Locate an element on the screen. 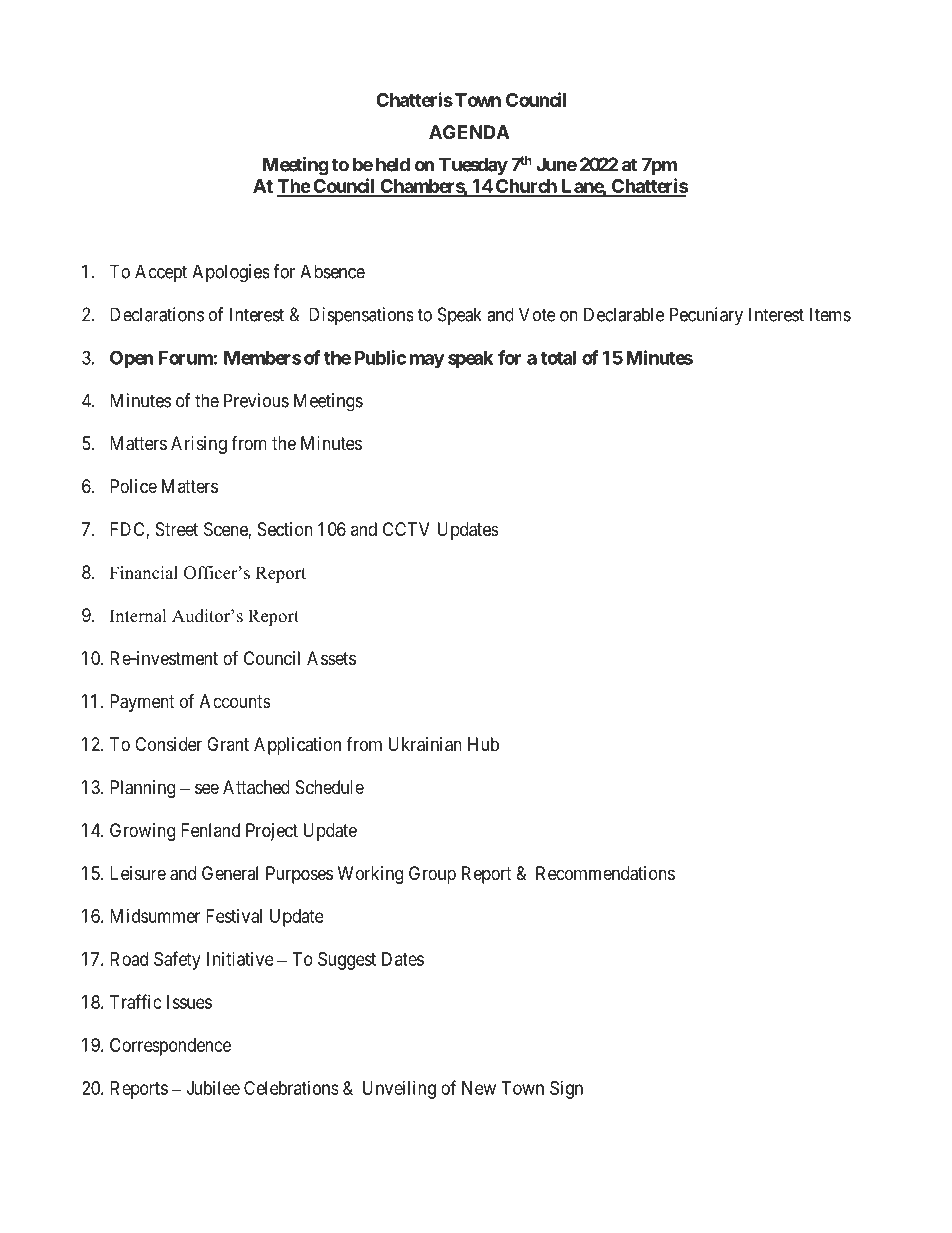  Sign is located at coordinates (566, 1090).
